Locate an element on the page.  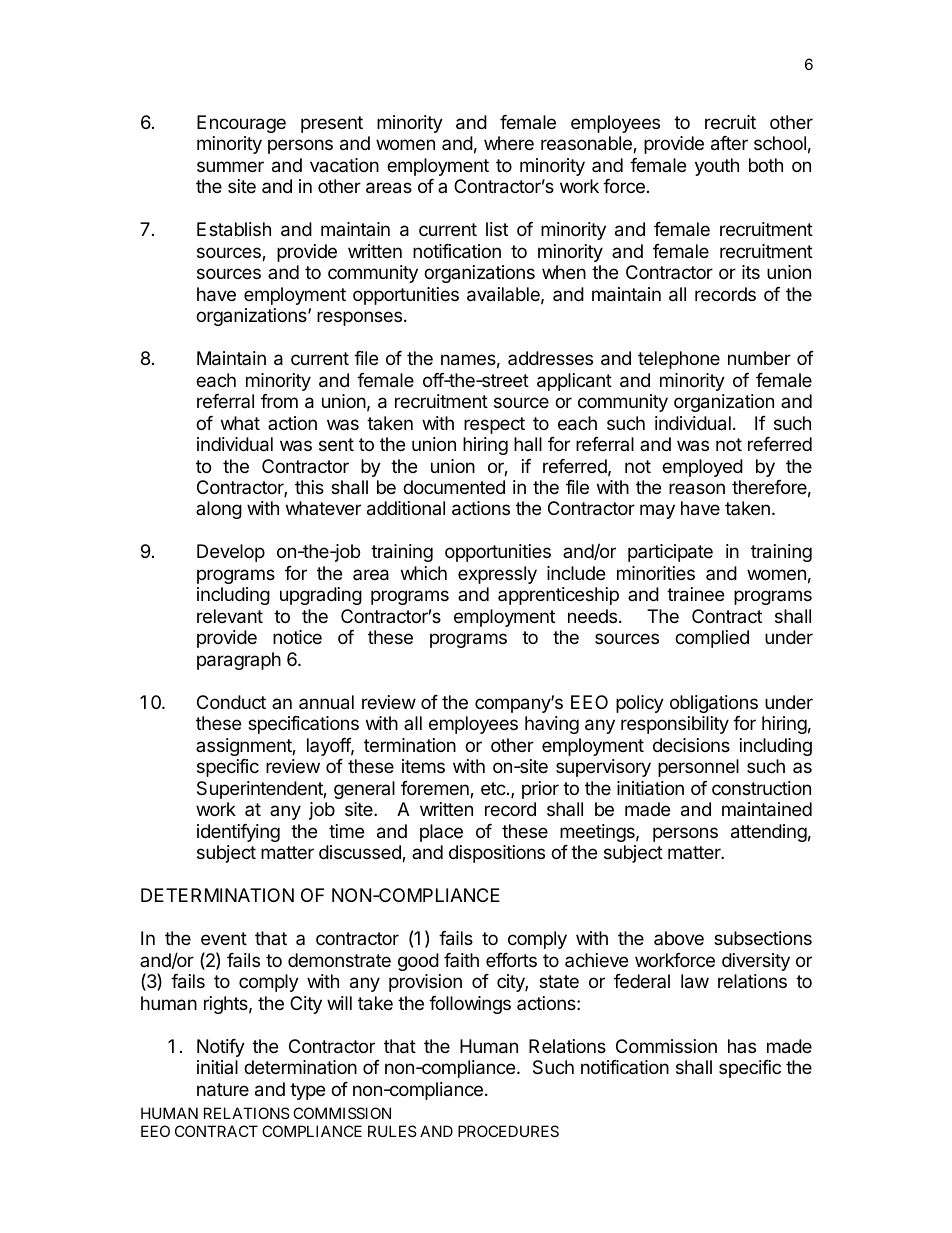
identifying is located at coordinates (238, 833).
